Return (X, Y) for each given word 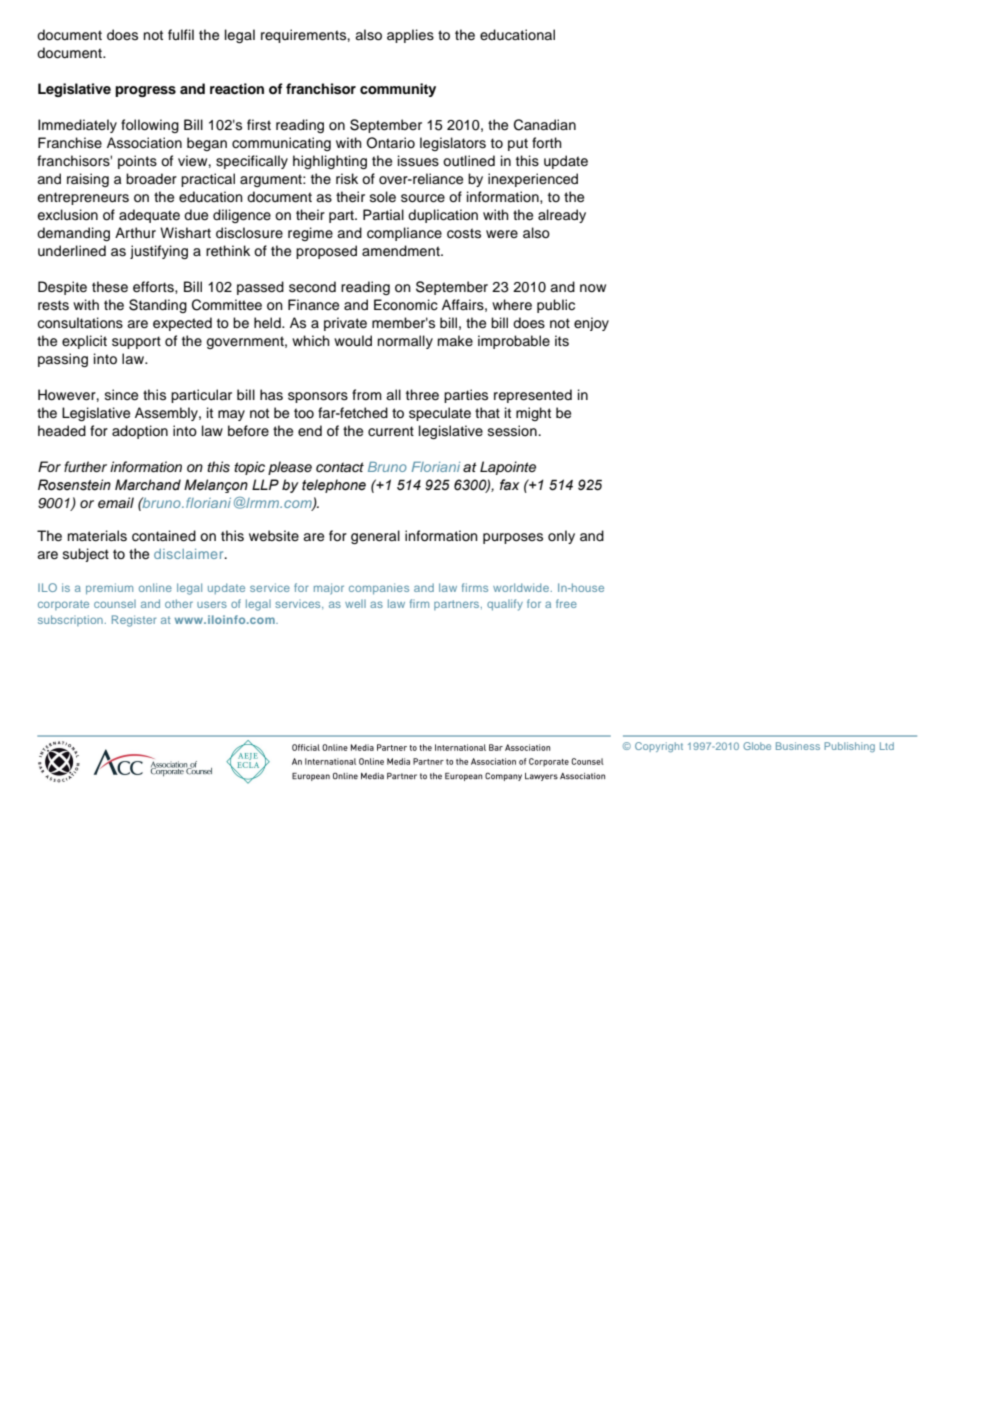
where (512, 305)
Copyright (659, 747)
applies (410, 36)
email (116, 502)
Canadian (545, 125)
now (593, 288)
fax (509, 485)
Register (134, 621)
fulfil (181, 35)
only (561, 537)
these (110, 287)
